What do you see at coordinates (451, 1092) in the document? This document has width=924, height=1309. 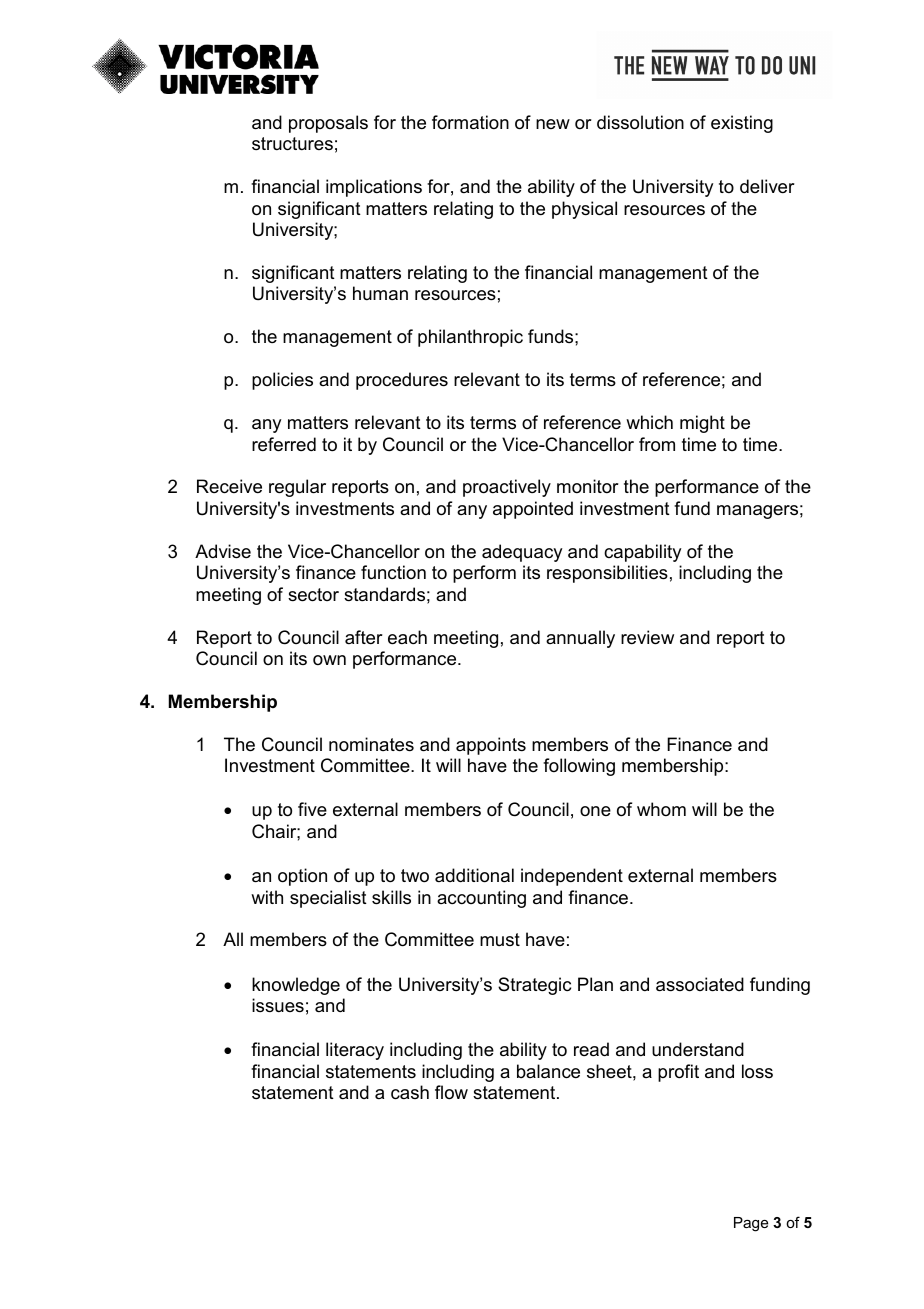 I see `flow` at bounding box center [451, 1092].
